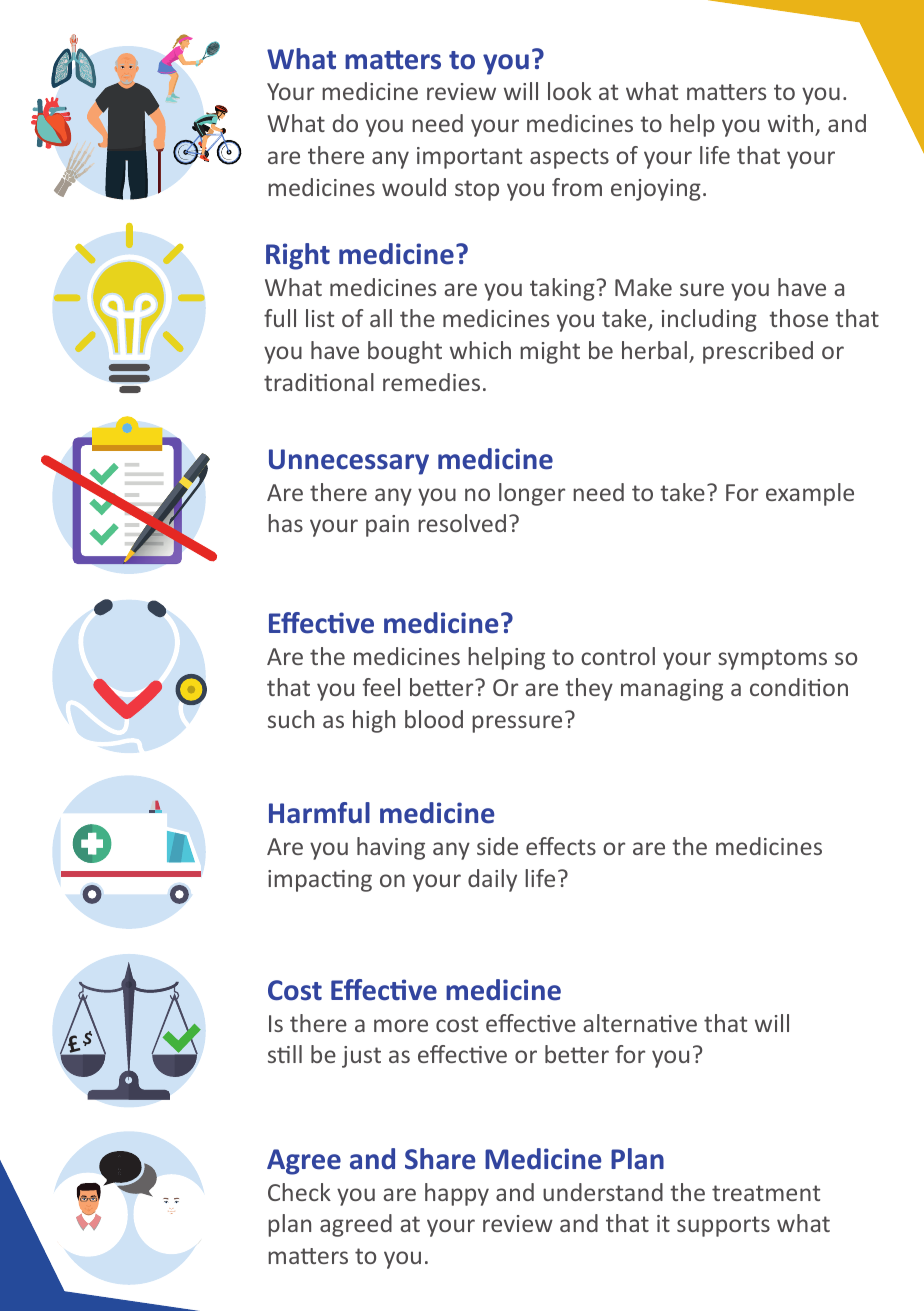 This screenshot has height=1311, width=924. What do you see at coordinates (569, 158) in the screenshot?
I see `aspects` at bounding box center [569, 158].
